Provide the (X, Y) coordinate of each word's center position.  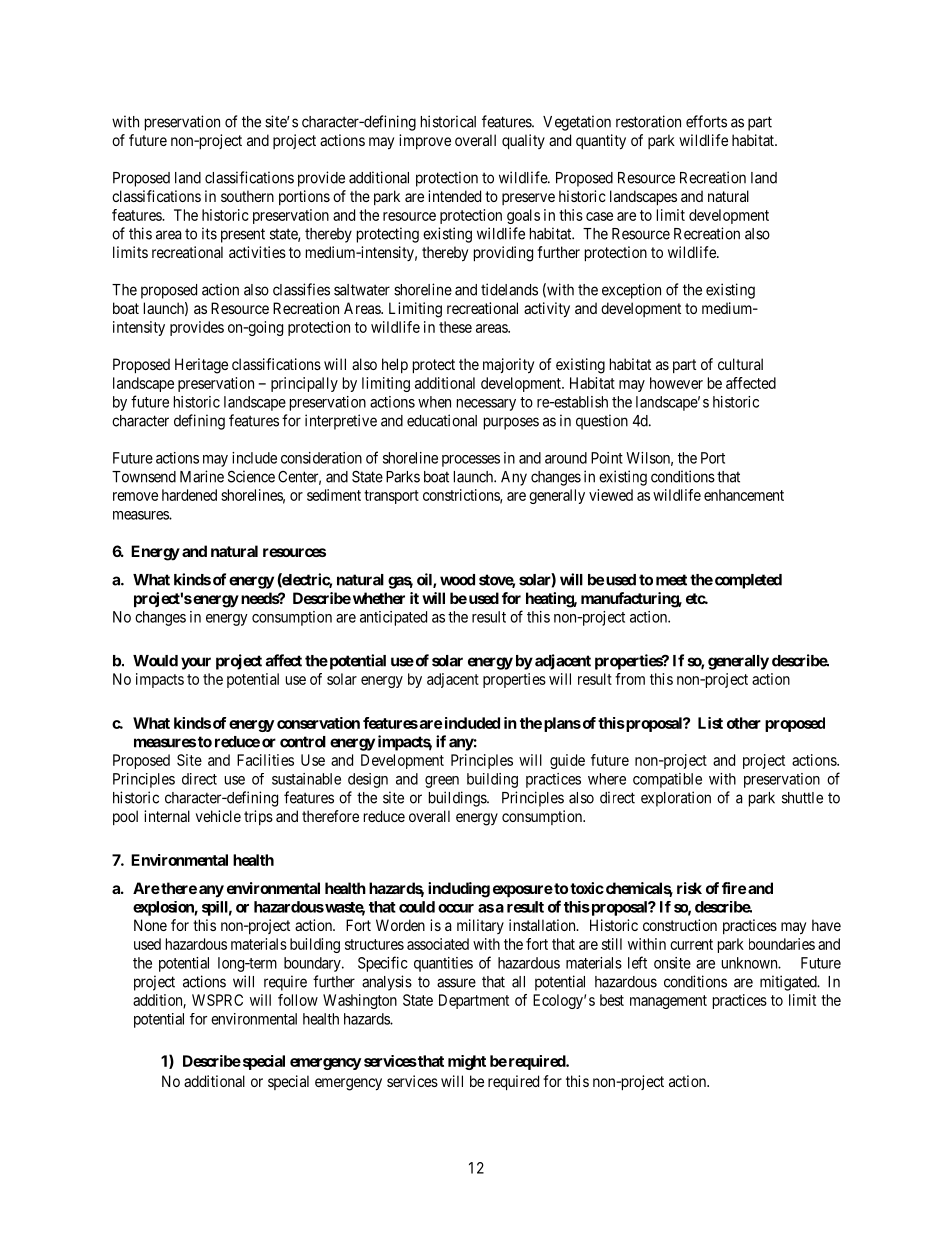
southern (247, 196)
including (459, 890)
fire (734, 888)
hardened (189, 495)
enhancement (744, 495)
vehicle (218, 816)
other (744, 723)
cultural (740, 364)
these (455, 327)
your (196, 663)
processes (471, 461)
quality (523, 141)
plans (562, 724)
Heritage (201, 366)
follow (298, 1000)
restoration (648, 121)
